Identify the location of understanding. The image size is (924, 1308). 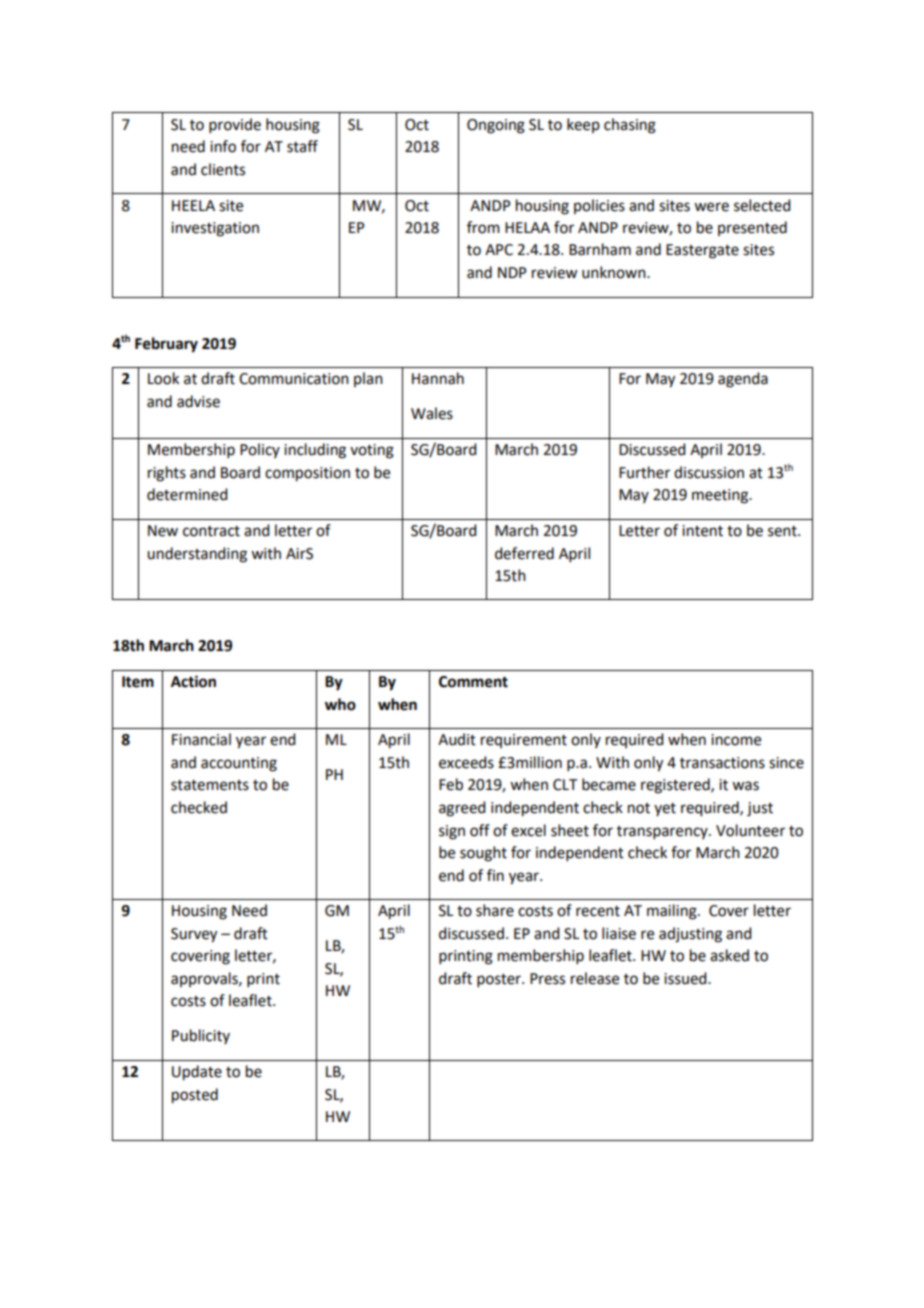
(197, 555).
